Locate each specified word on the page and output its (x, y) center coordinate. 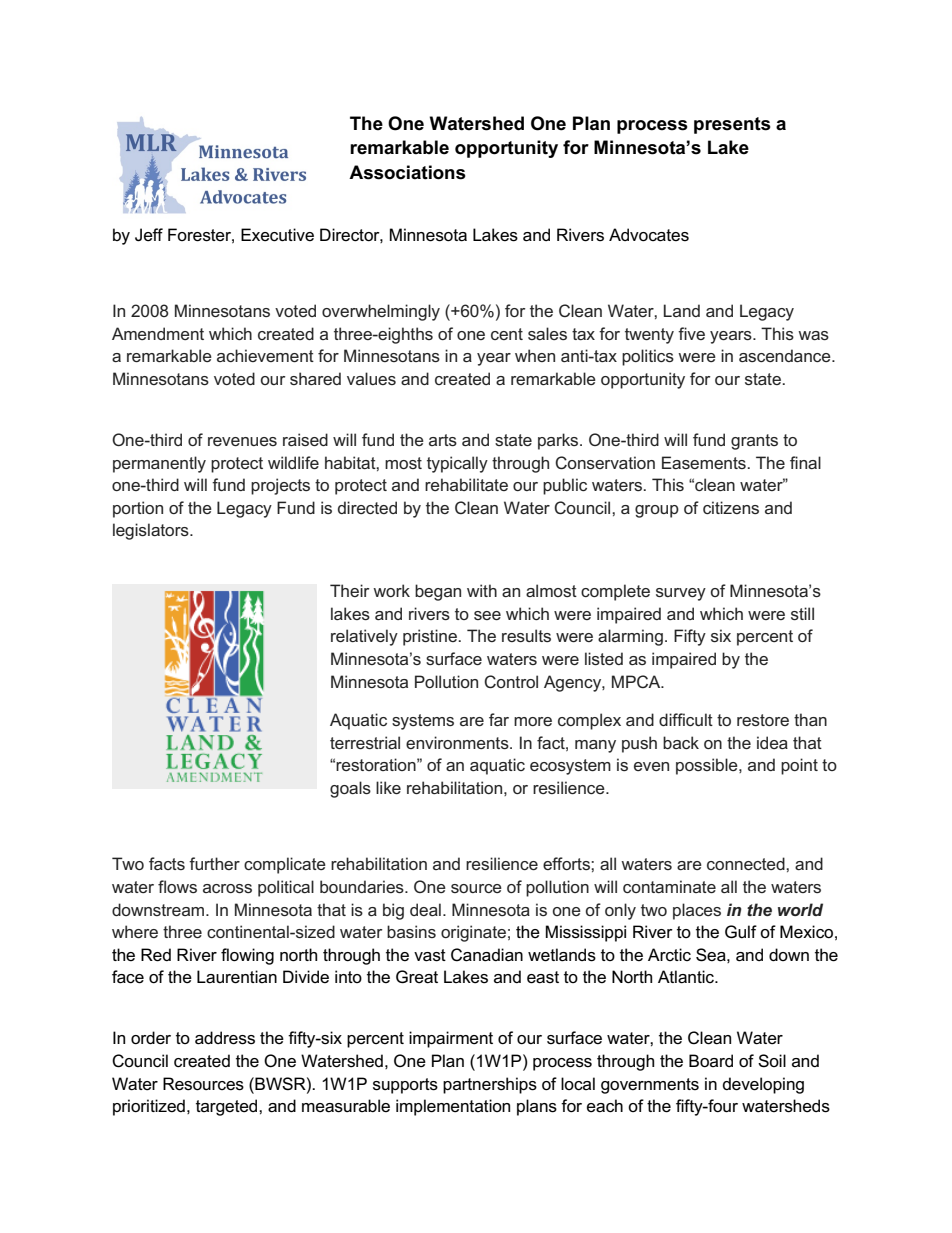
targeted (228, 1107)
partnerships (490, 1085)
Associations (407, 172)
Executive (277, 235)
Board (711, 1061)
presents (732, 125)
